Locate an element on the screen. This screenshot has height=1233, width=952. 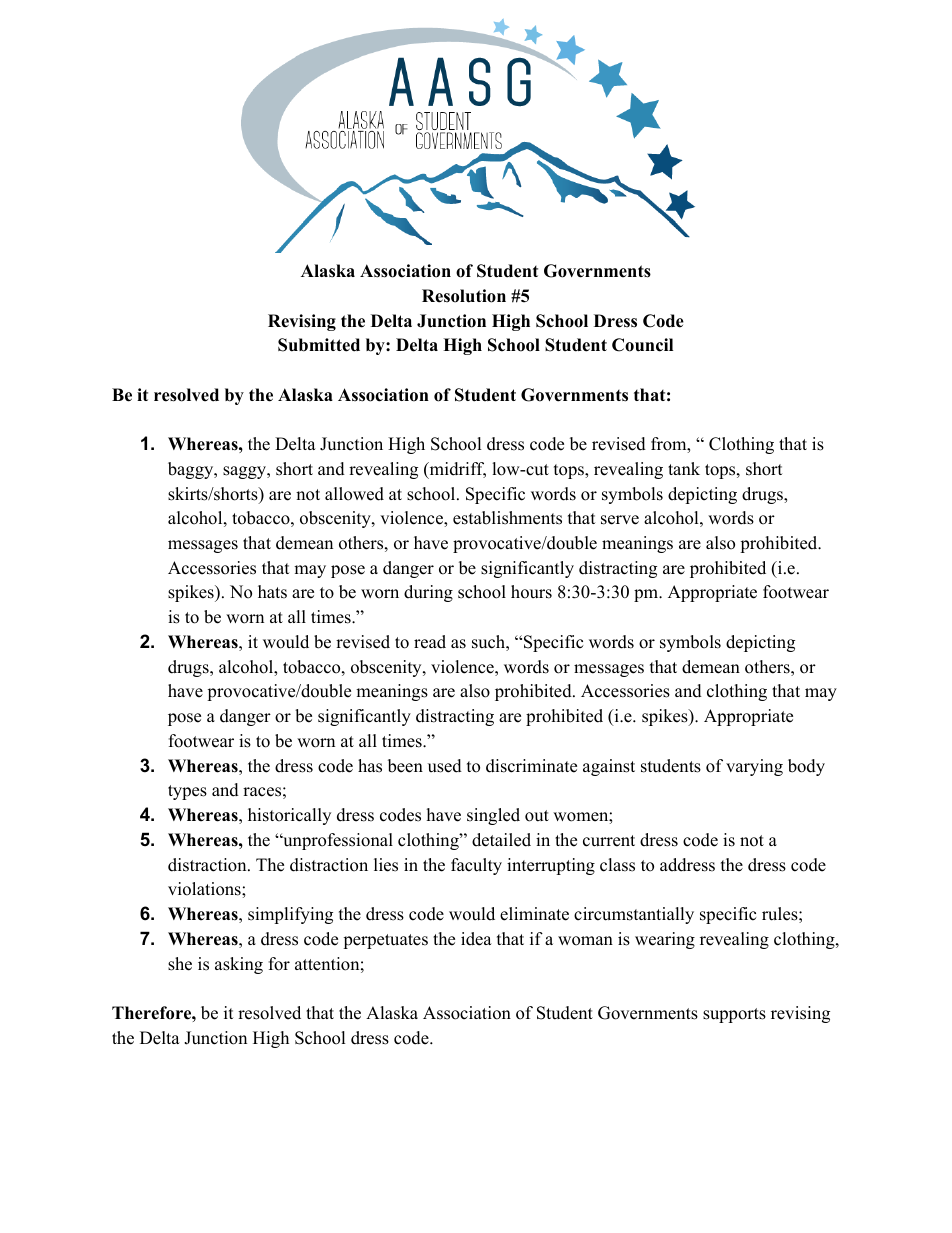
Submitted is located at coordinates (319, 345).
